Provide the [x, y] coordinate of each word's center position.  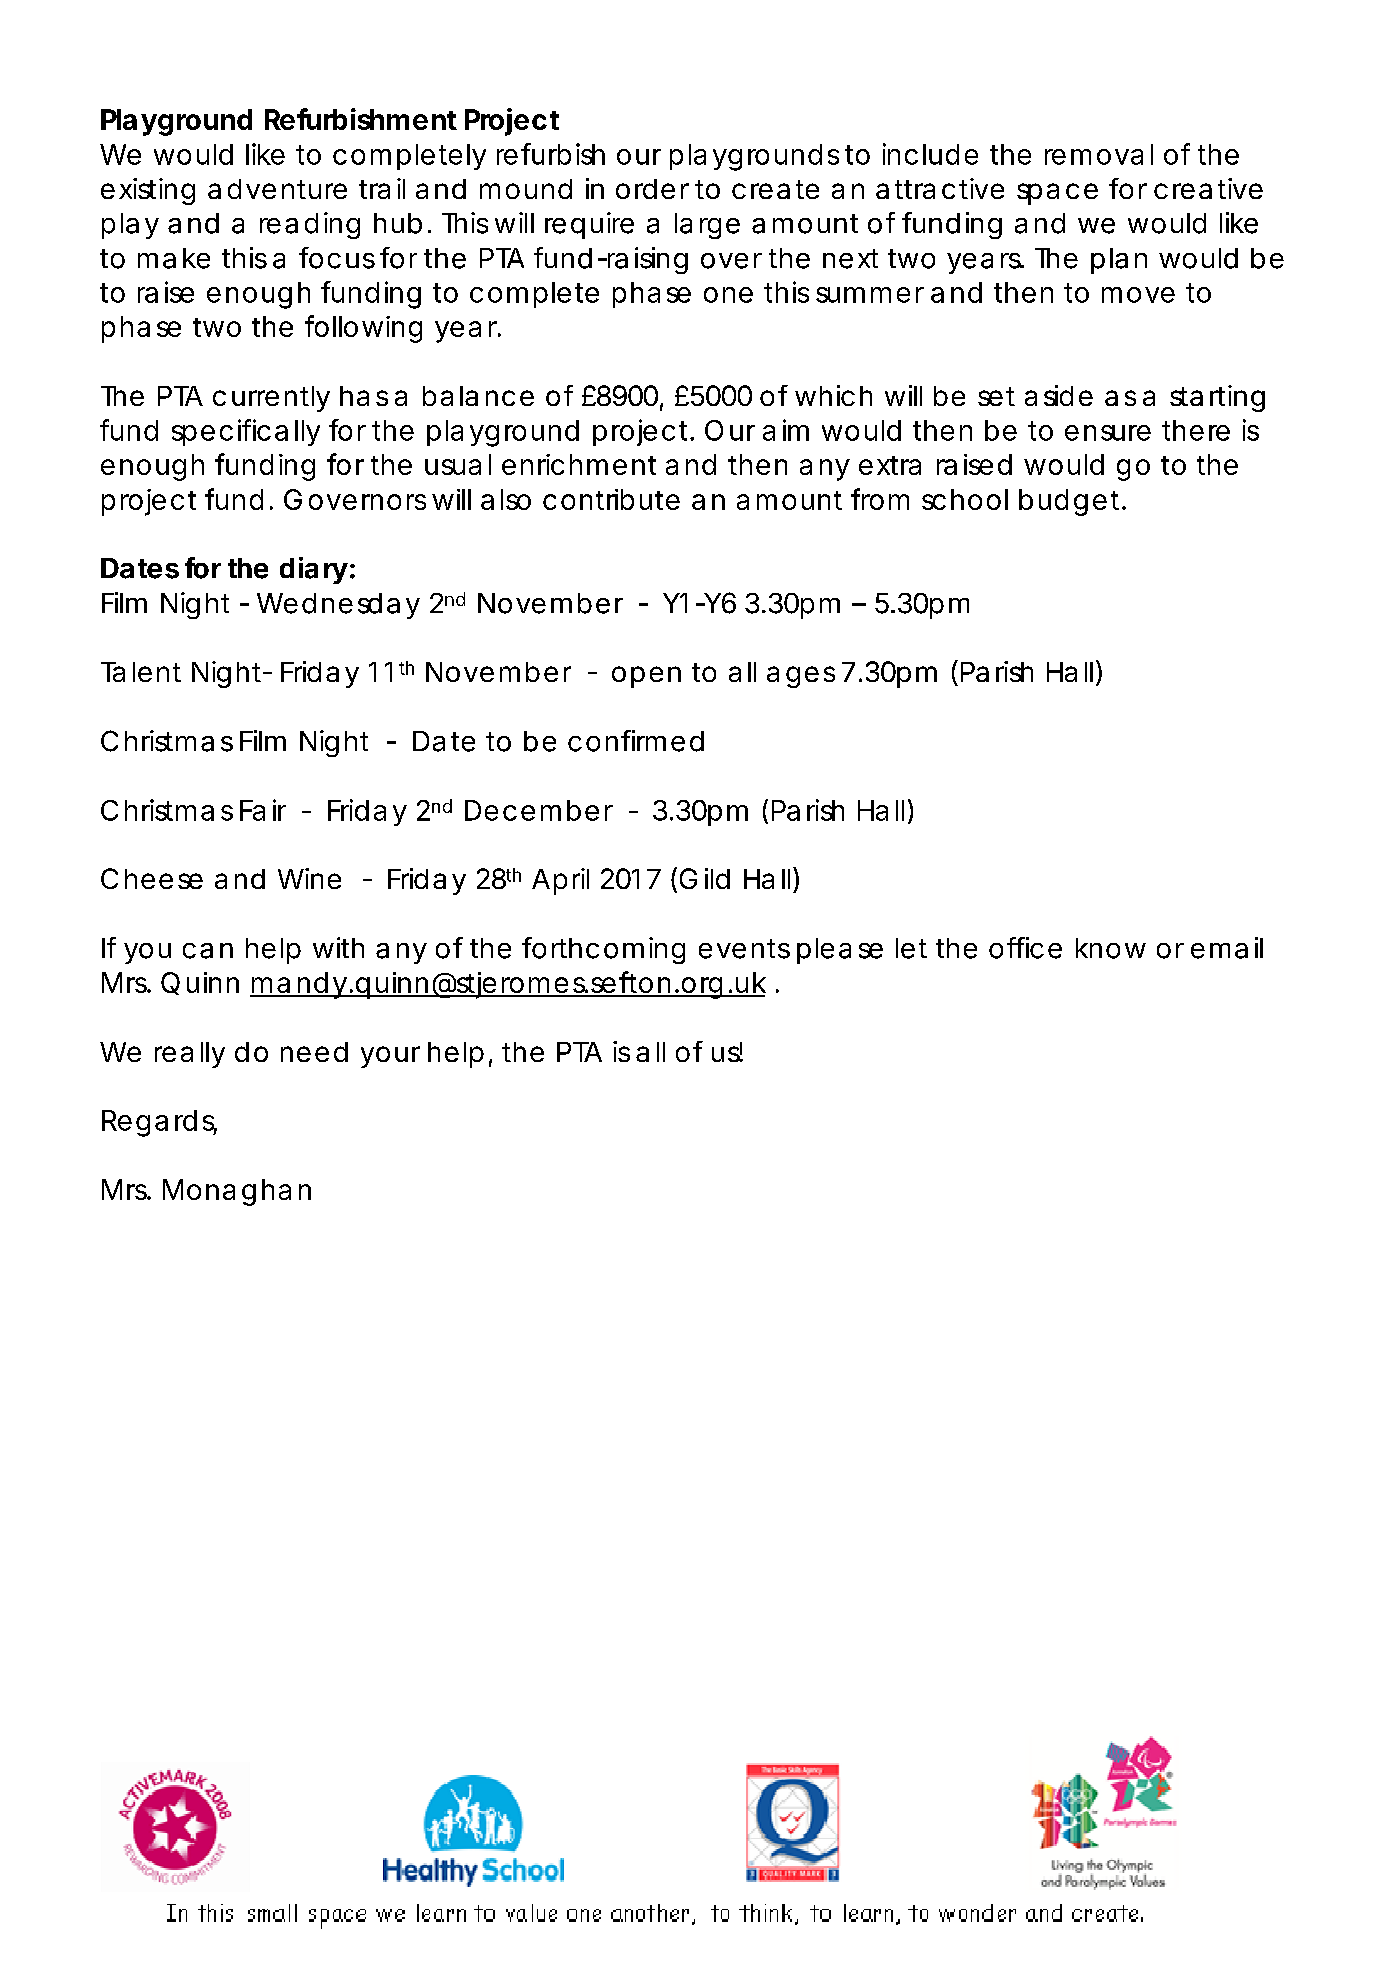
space [1057, 194]
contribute [611, 499]
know [1111, 948]
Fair [263, 810]
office [1025, 948]
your [390, 1057]
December [539, 810]
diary [314, 570]
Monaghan [237, 1192]
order [652, 189]
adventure [277, 189]
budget [1071, 502]
